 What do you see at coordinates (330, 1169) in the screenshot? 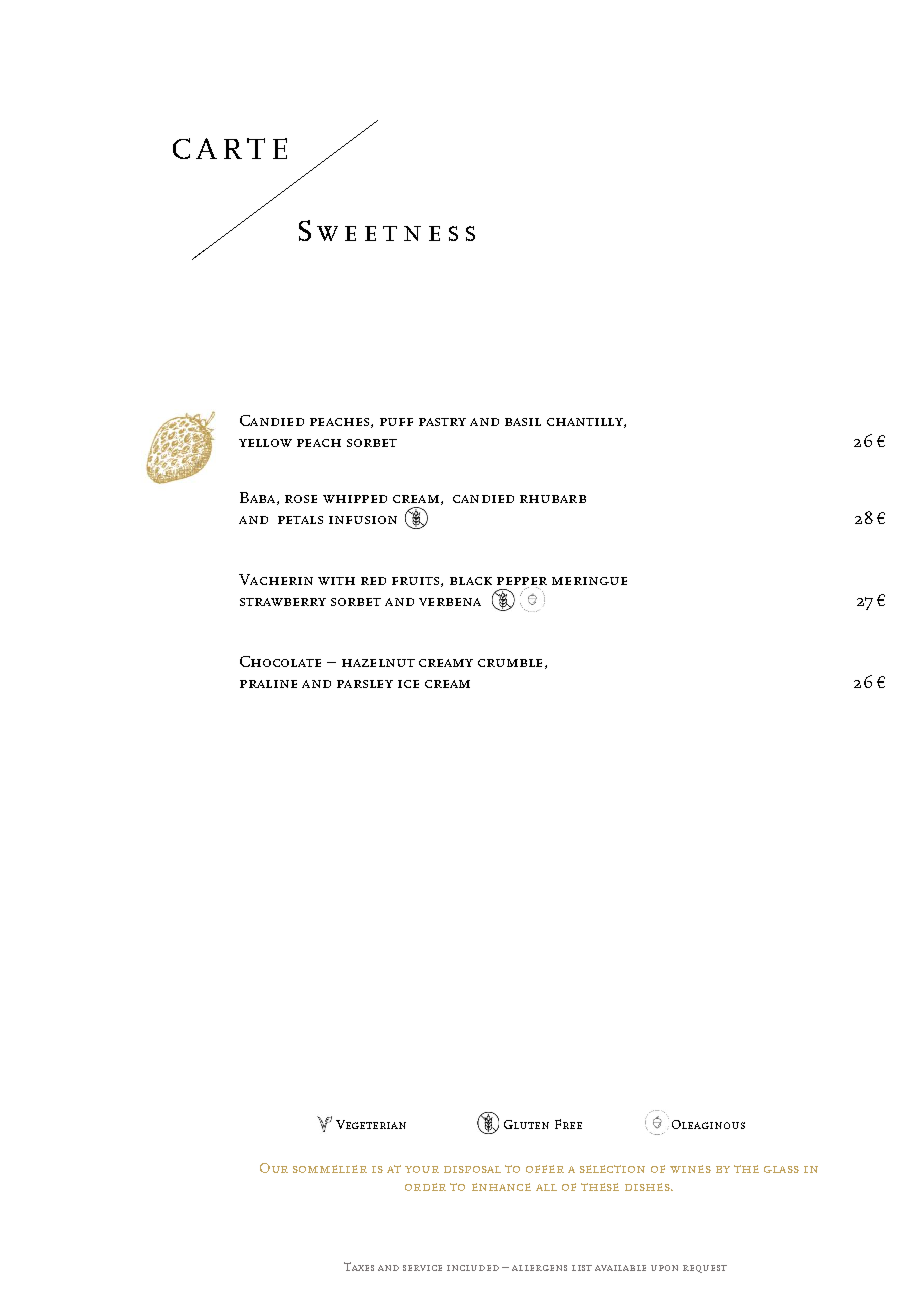
I see `sommelier` at bounding box center [330, 1169].
